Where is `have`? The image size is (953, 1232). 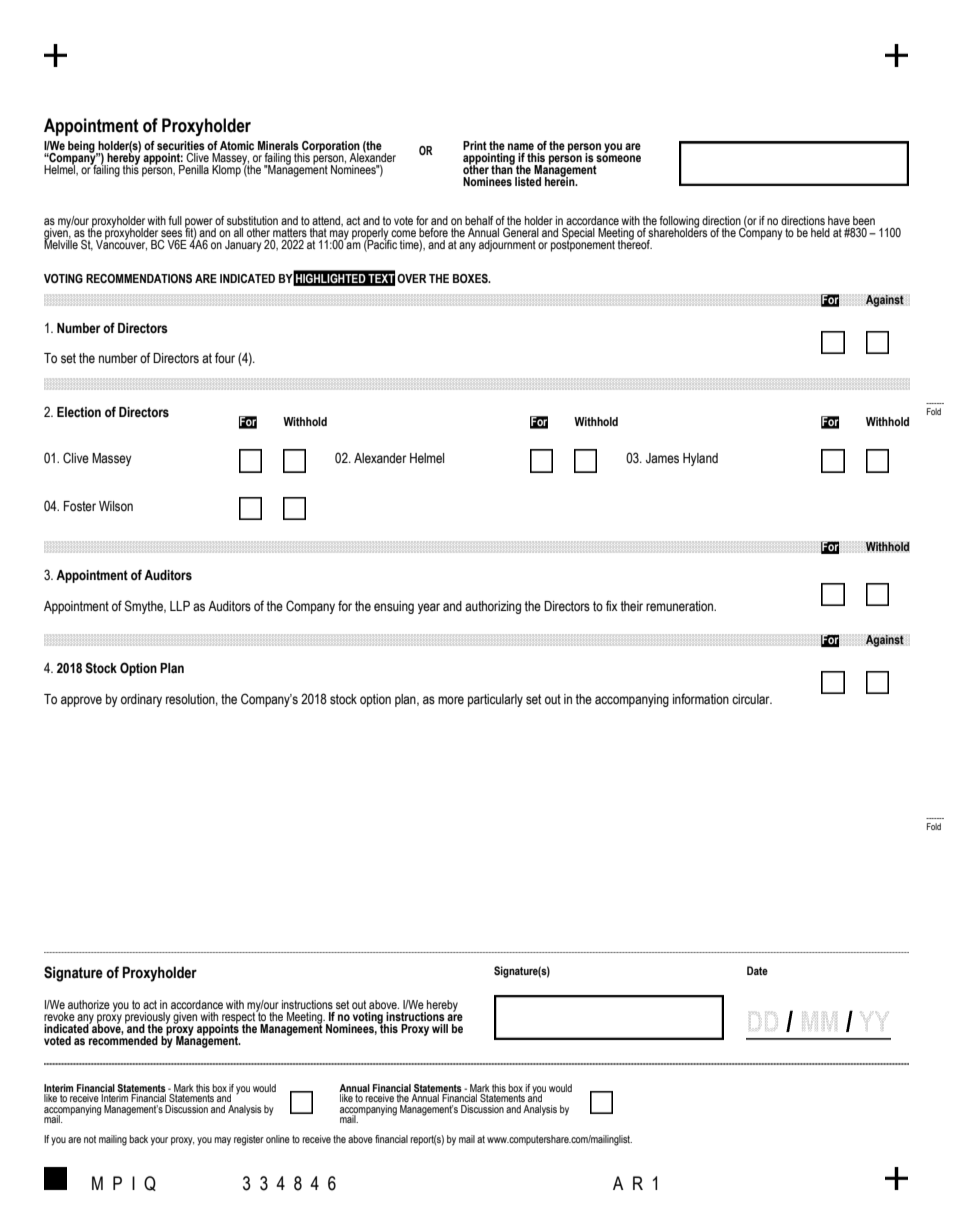
have is located at coordinates (839, 220).
